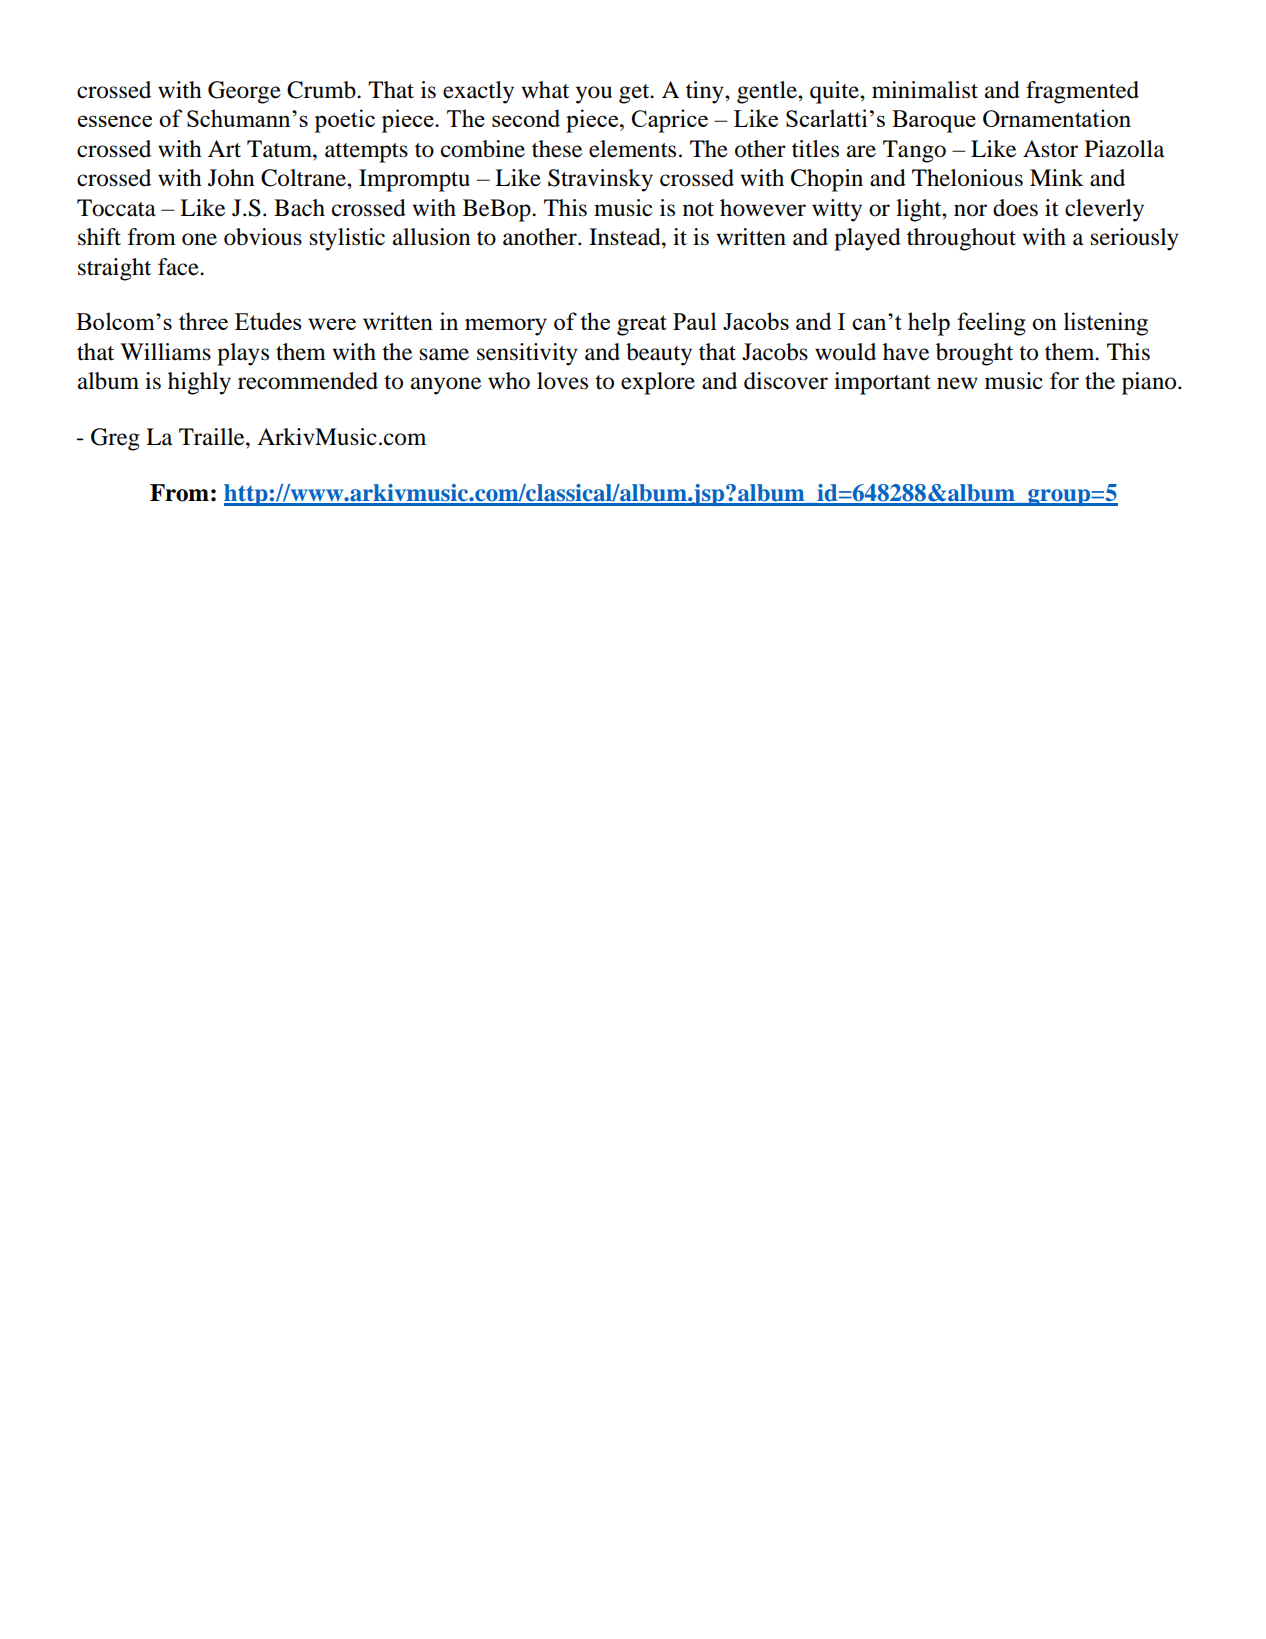 The image size is (1266, 1639). I want to click on explore, so click(658, 383).
